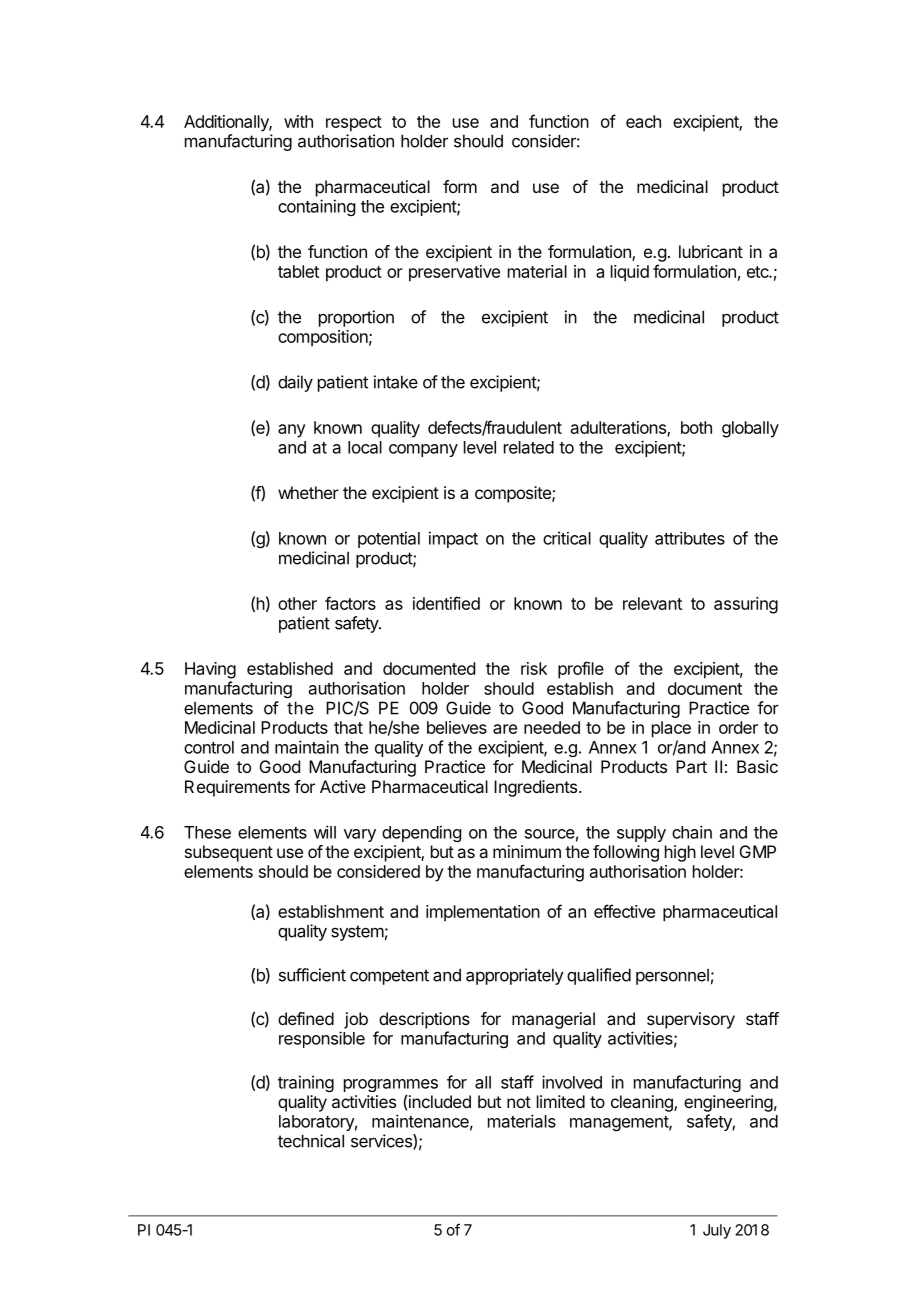 Image resolution: width=924 pixels, height=1308 pixels. What do you see at coordinates (454, 273) in the document?
I see `preservative` at bounding box center [454, 273].
